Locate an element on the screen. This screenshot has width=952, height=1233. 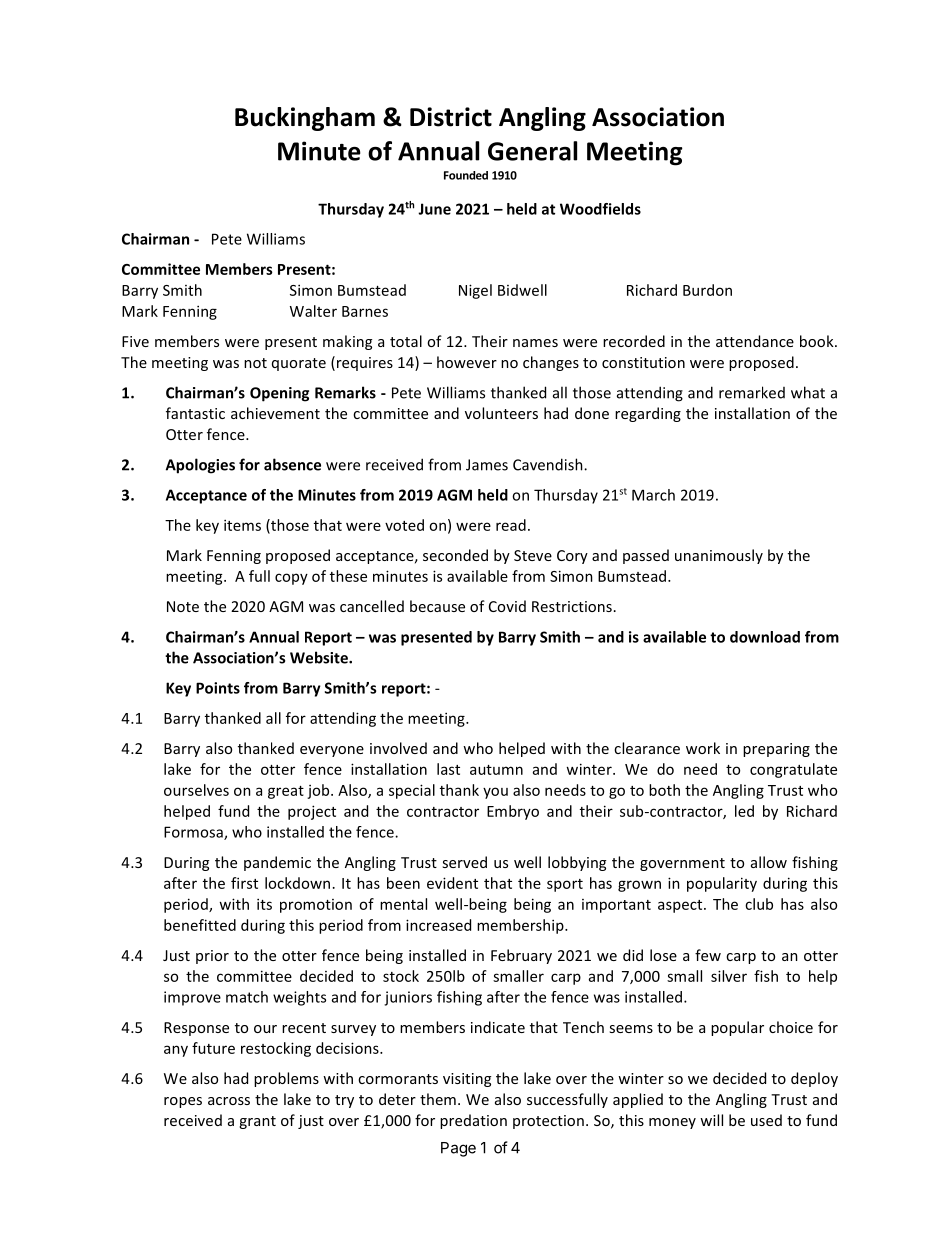
download is located at coordinates (765, 637).
